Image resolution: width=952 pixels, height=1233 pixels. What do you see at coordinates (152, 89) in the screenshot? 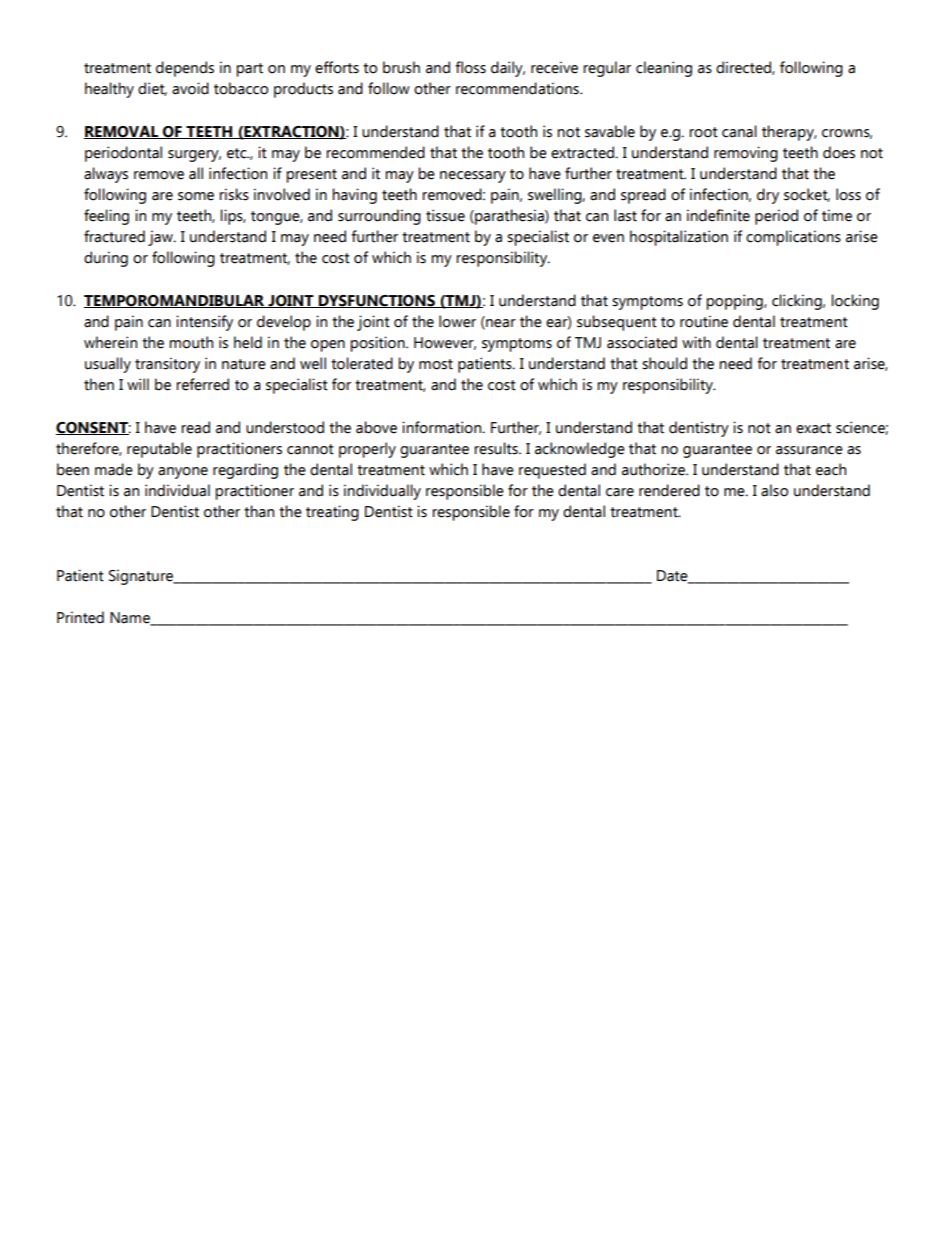
I see `diet` at bounding box center [152, 89].
